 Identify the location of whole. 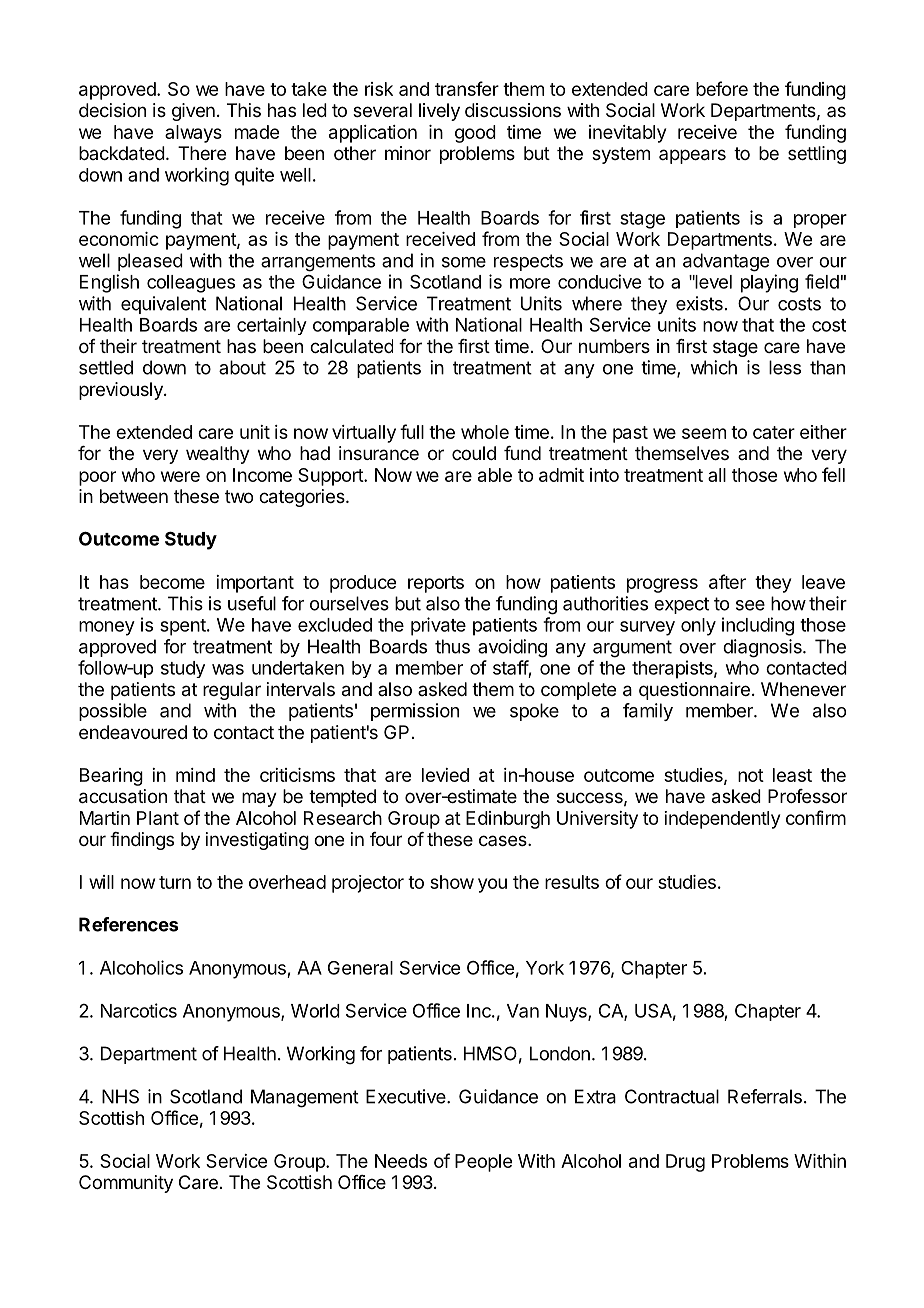
(485, 432).
